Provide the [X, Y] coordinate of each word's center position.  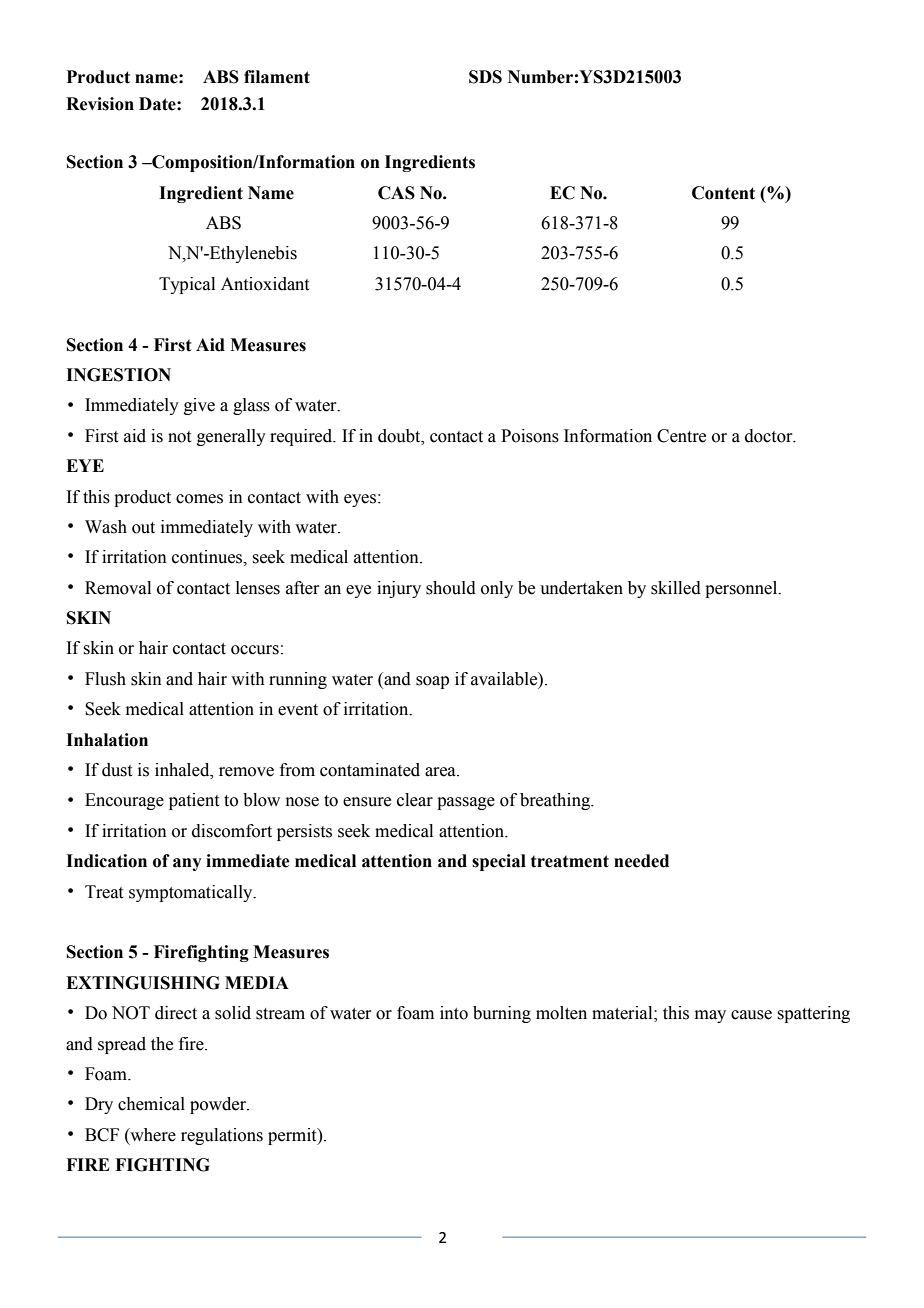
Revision [100, 104]
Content [723, 193]
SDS [485, 77]
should [451, 588]
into [454, 1013]
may [710, 1016]
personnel [742, 589]
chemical [151, 1104]
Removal [118, 588]
